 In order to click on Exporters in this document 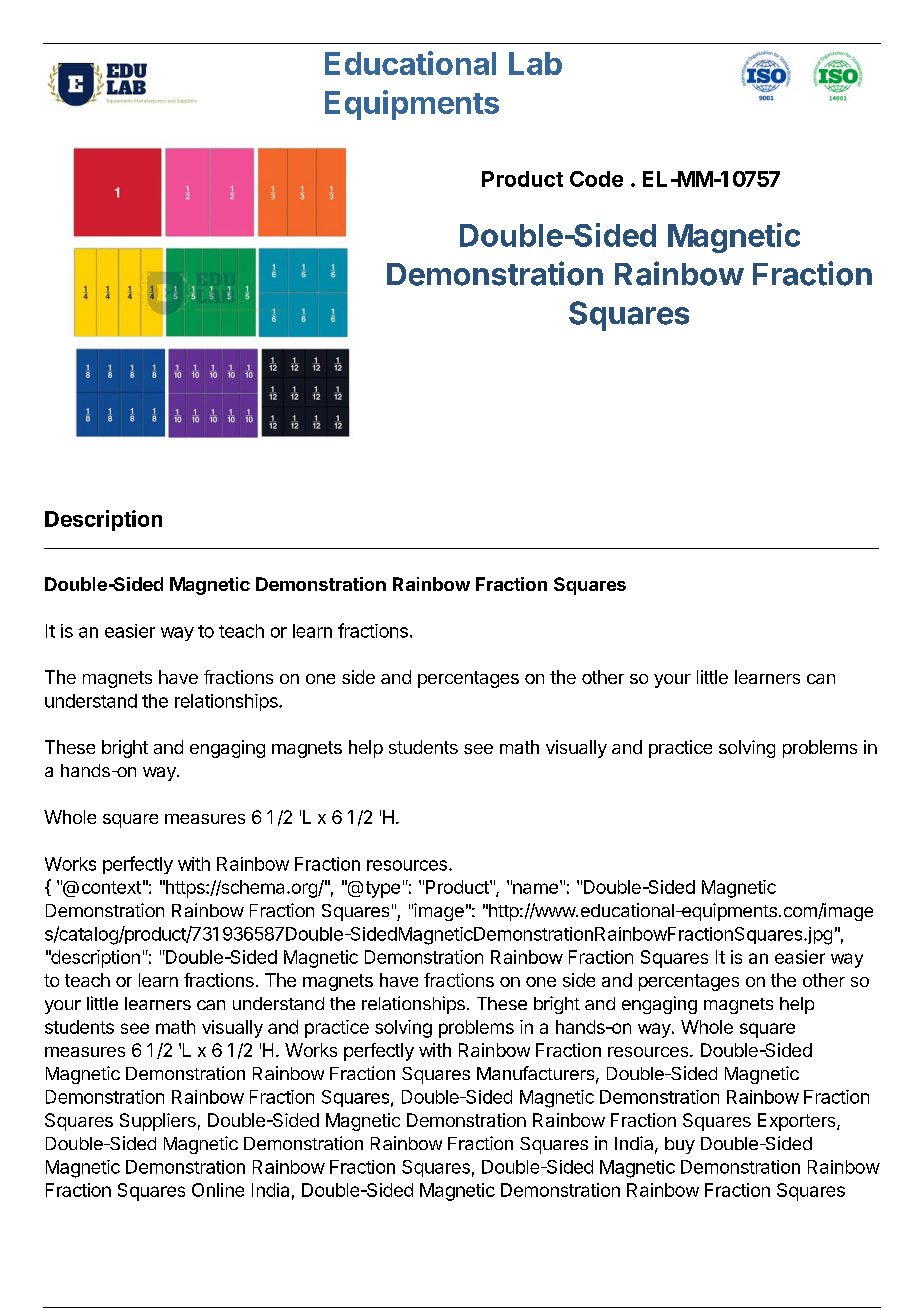, I will do `click(798, 1122)`.
